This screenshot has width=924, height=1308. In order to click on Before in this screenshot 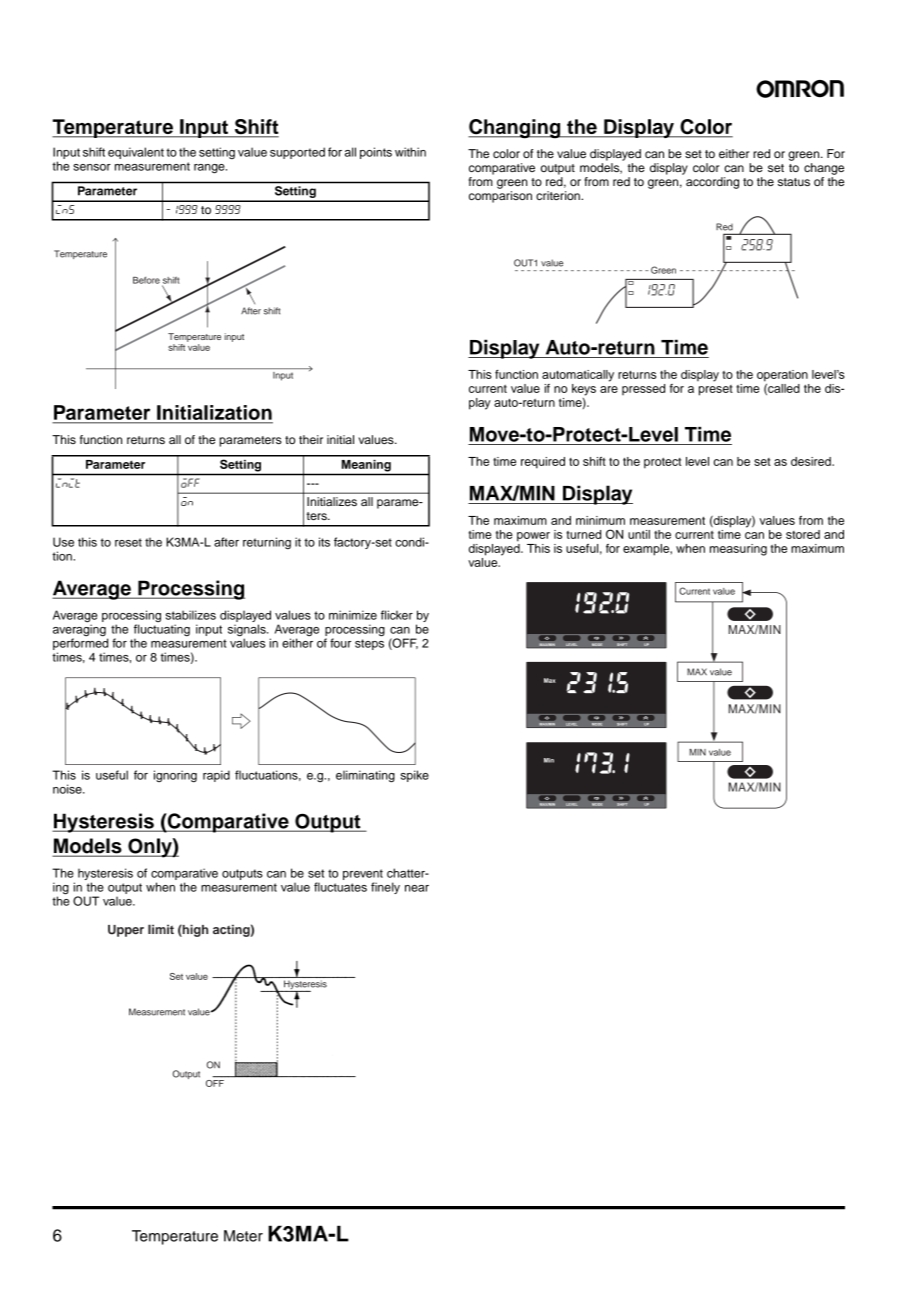, I will do `click(146, 280)`.
